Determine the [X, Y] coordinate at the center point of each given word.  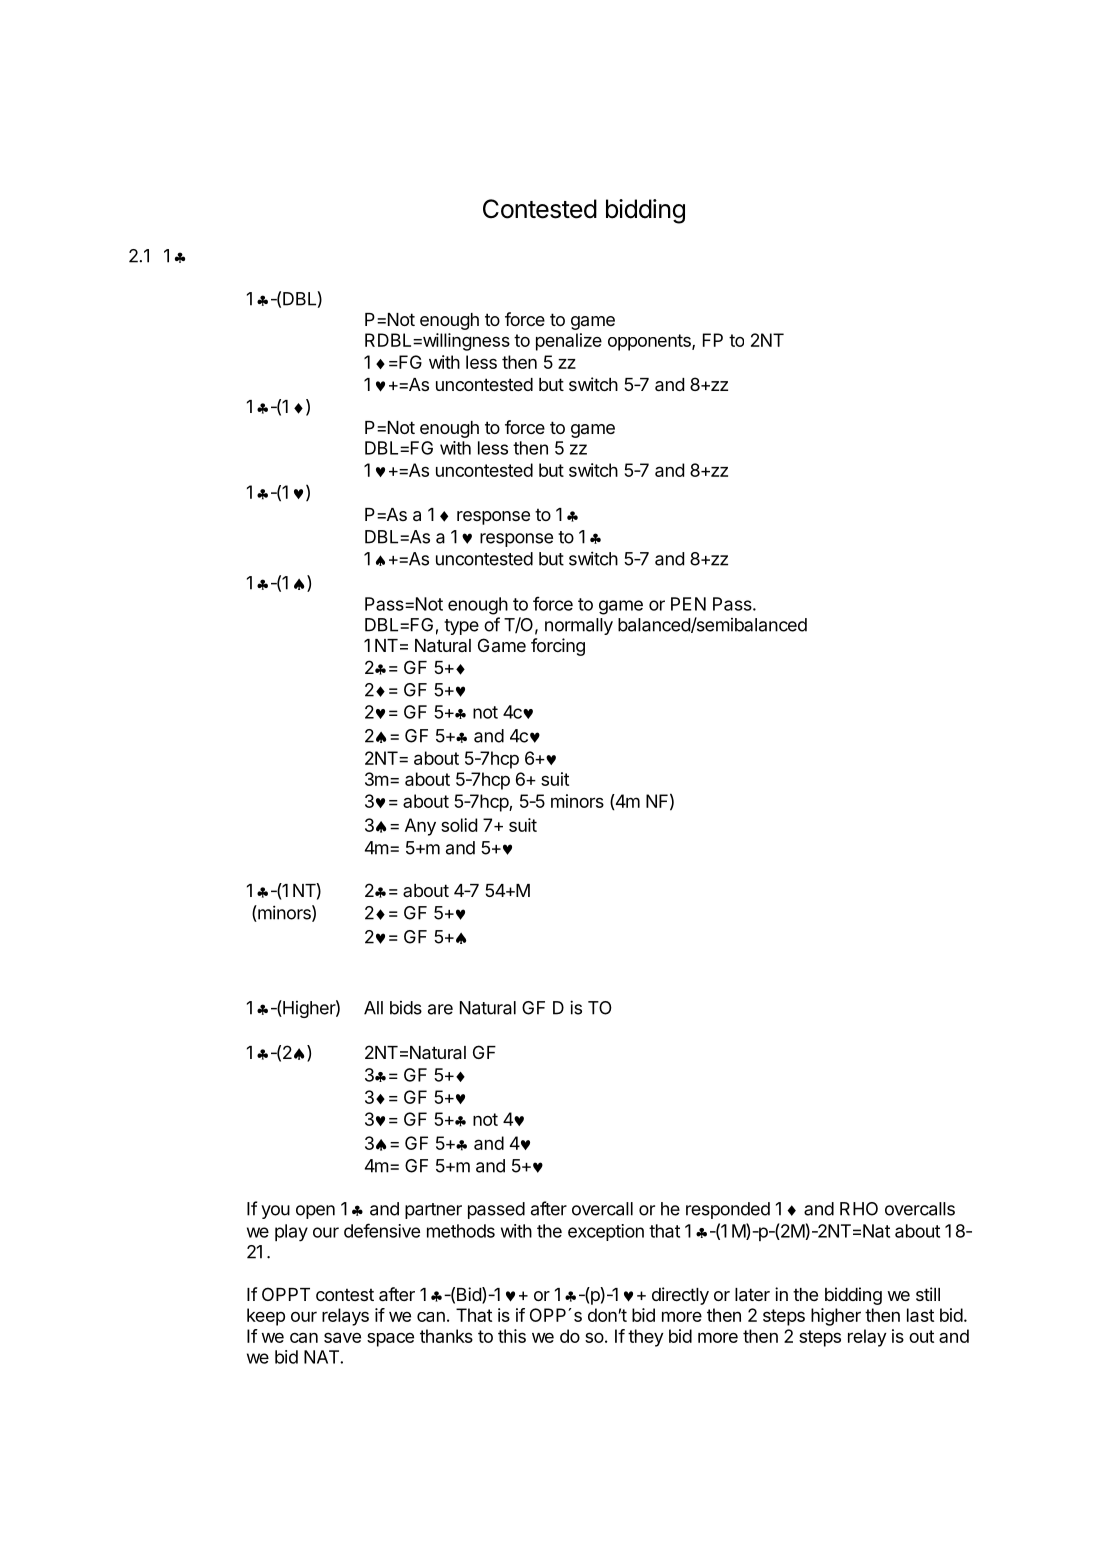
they [646, 1338]
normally [579, 626]
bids [406, 1008]
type [461, 627]
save [342, 1337]
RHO [859, 1209]
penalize [569, 342]
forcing [558, 647]
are [440, 1009]
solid [459, 825]
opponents [650, 342]
